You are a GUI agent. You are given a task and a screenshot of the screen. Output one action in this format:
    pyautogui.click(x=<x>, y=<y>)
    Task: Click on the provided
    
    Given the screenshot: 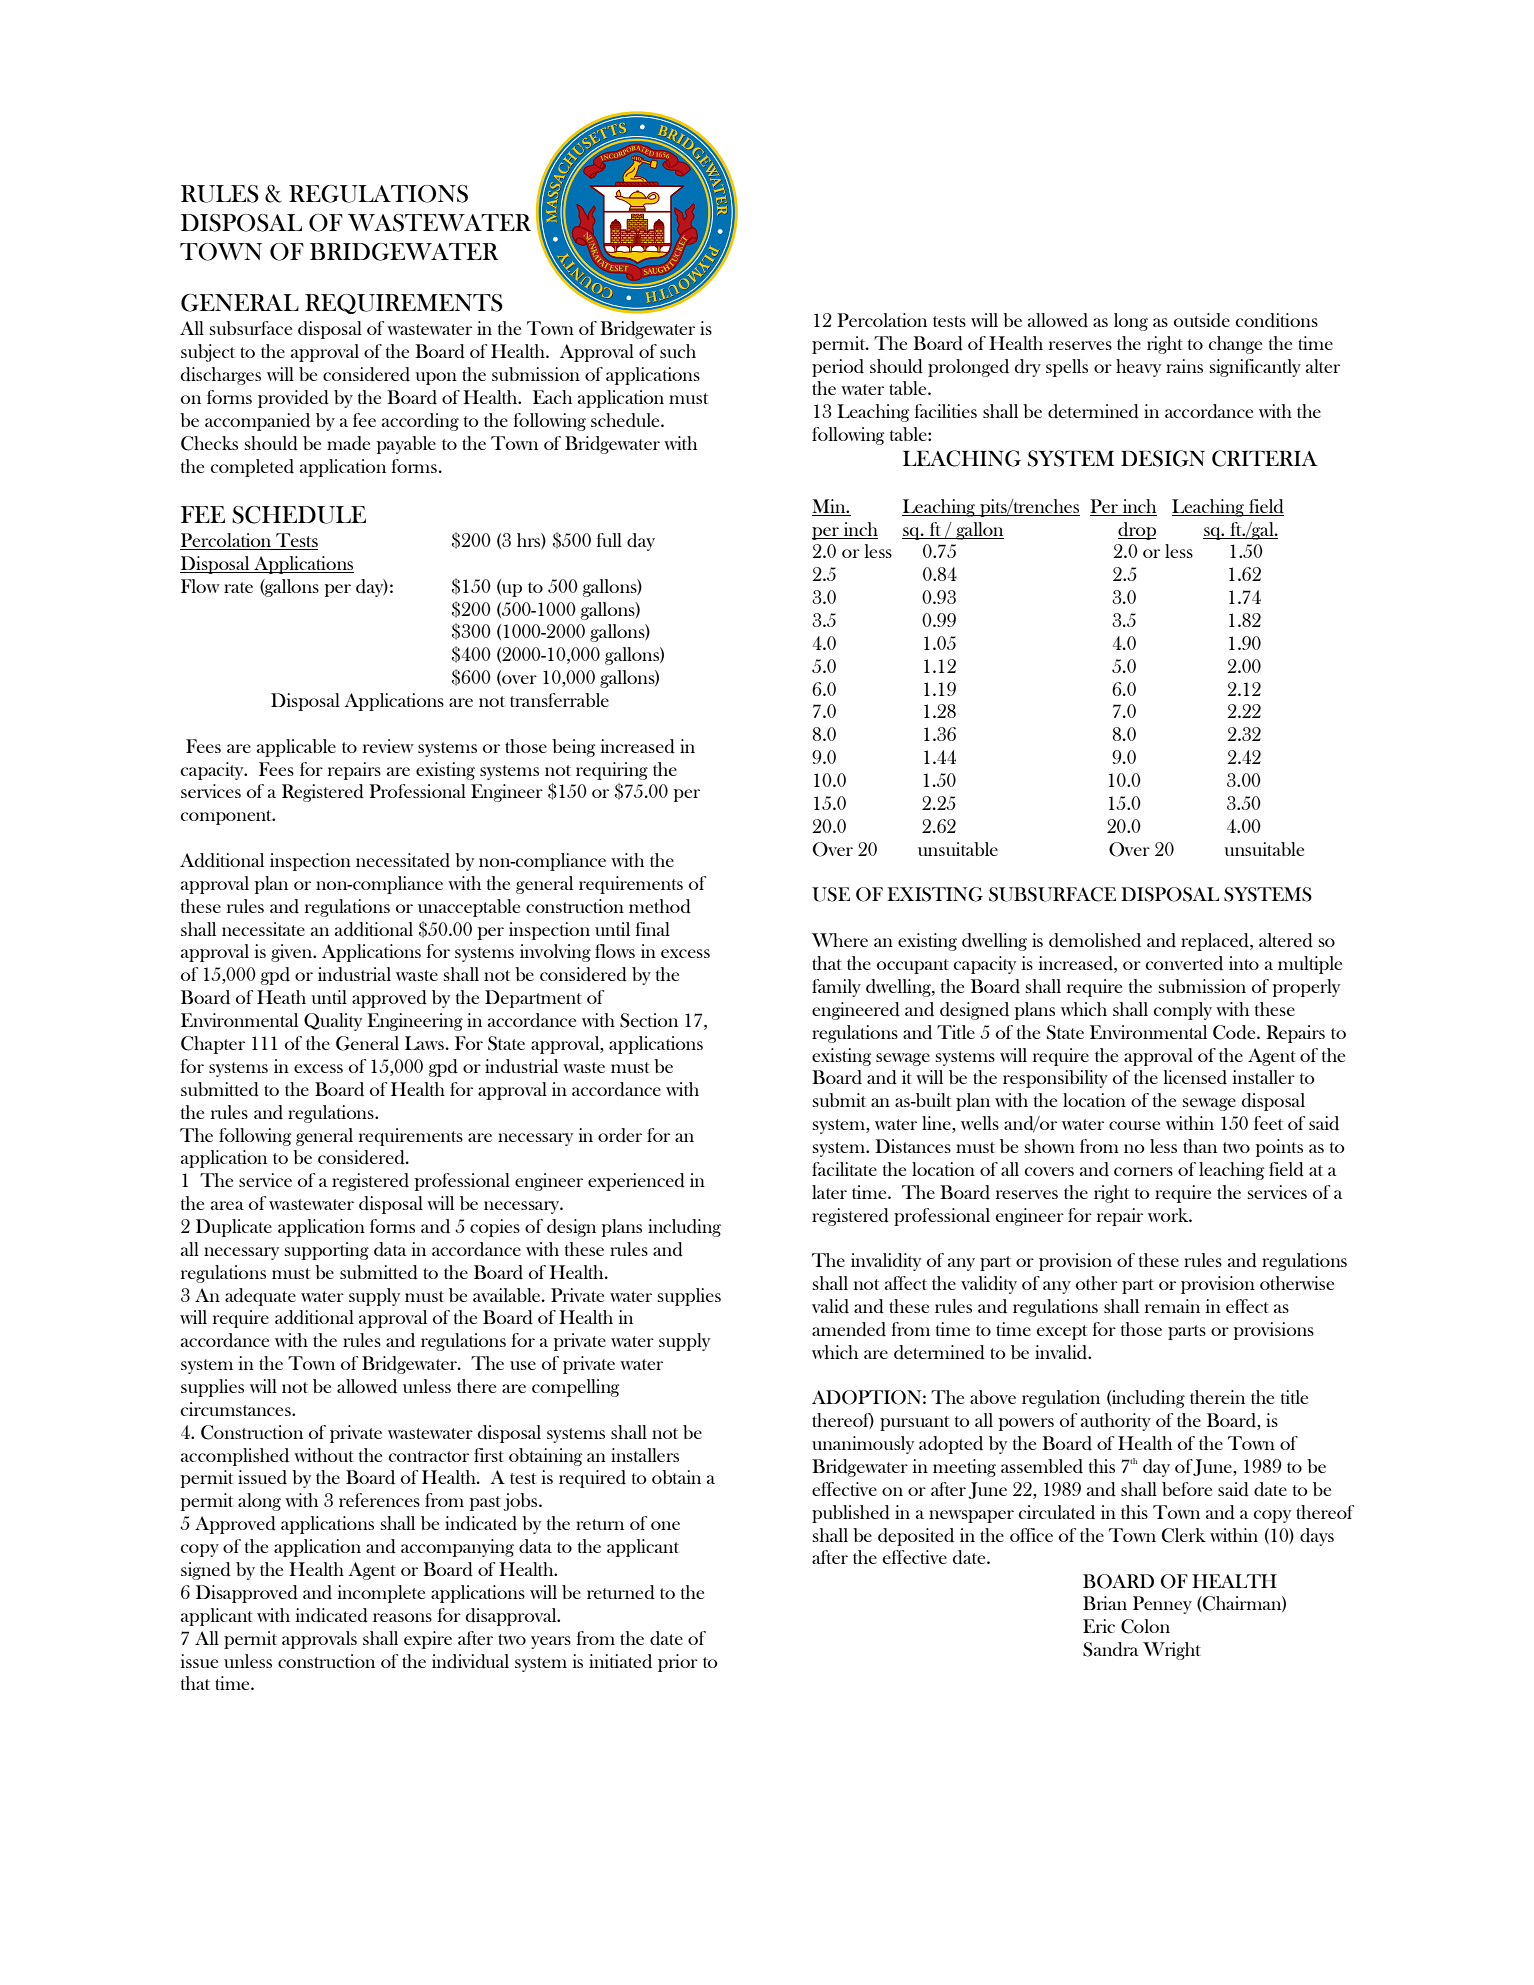 What is the action you would take?
    pyautogui.click(x=293, y=399)
